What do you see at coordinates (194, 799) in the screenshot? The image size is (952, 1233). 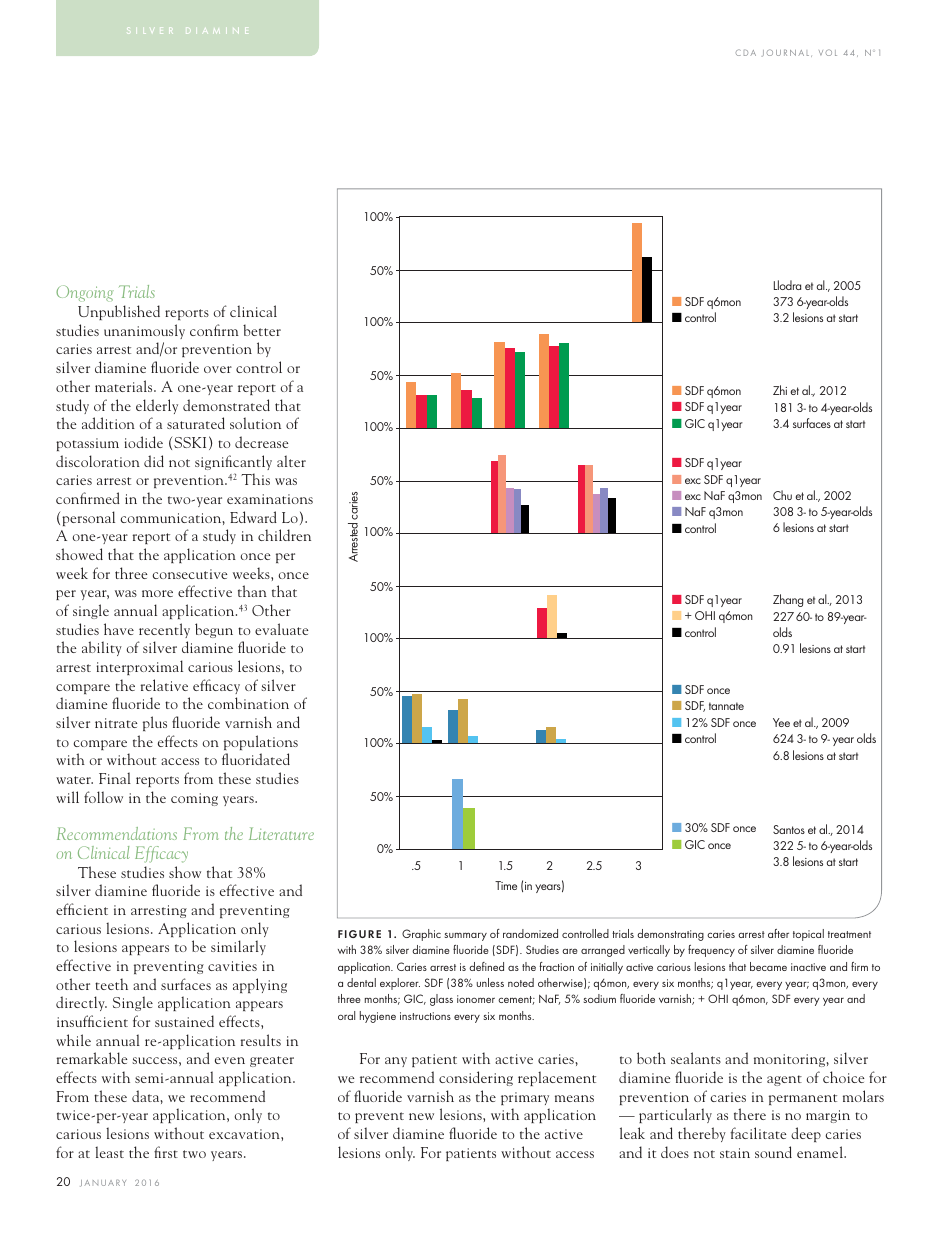 I see `coming` at bounding box center [194, 799].
